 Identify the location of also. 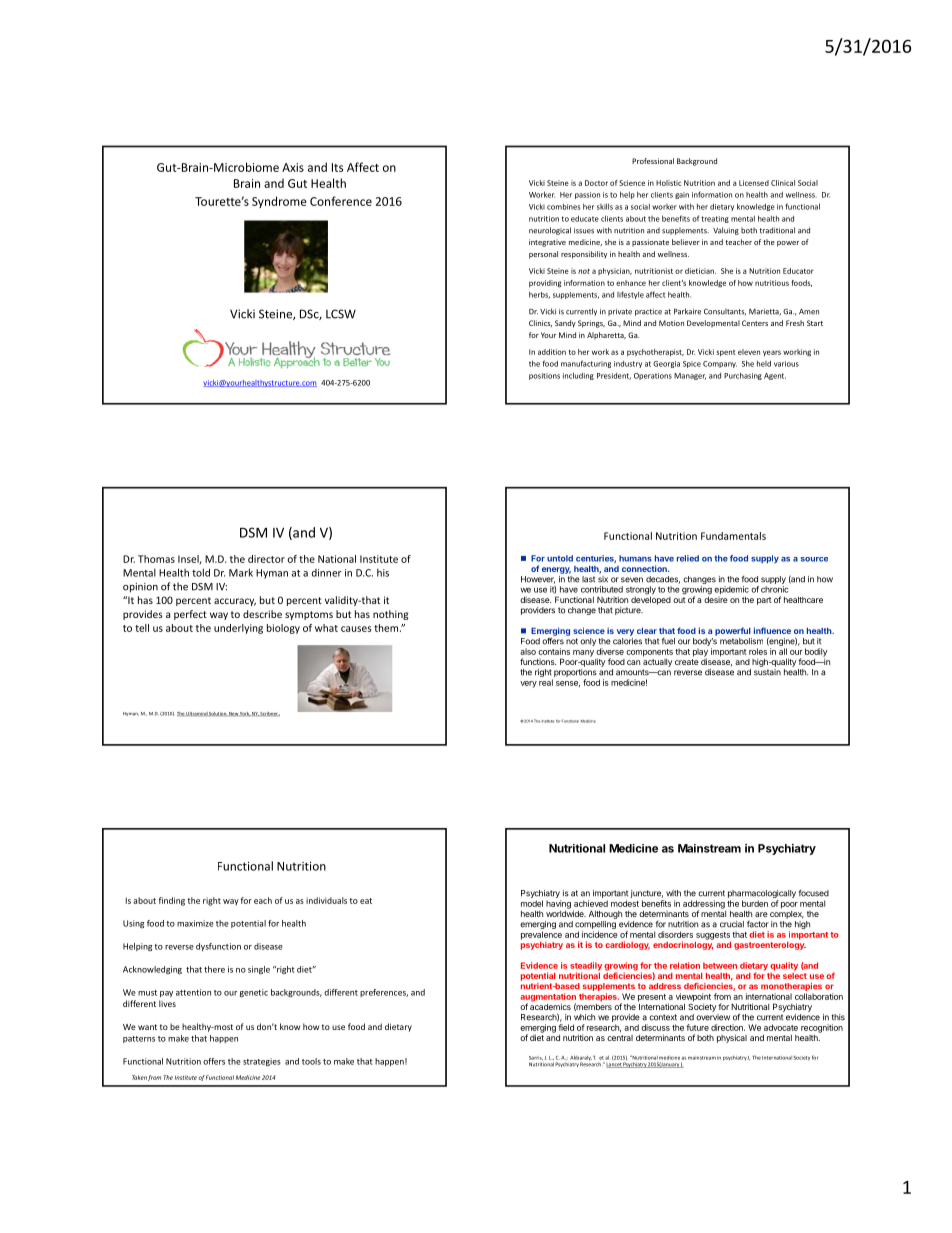
(528, 651).
